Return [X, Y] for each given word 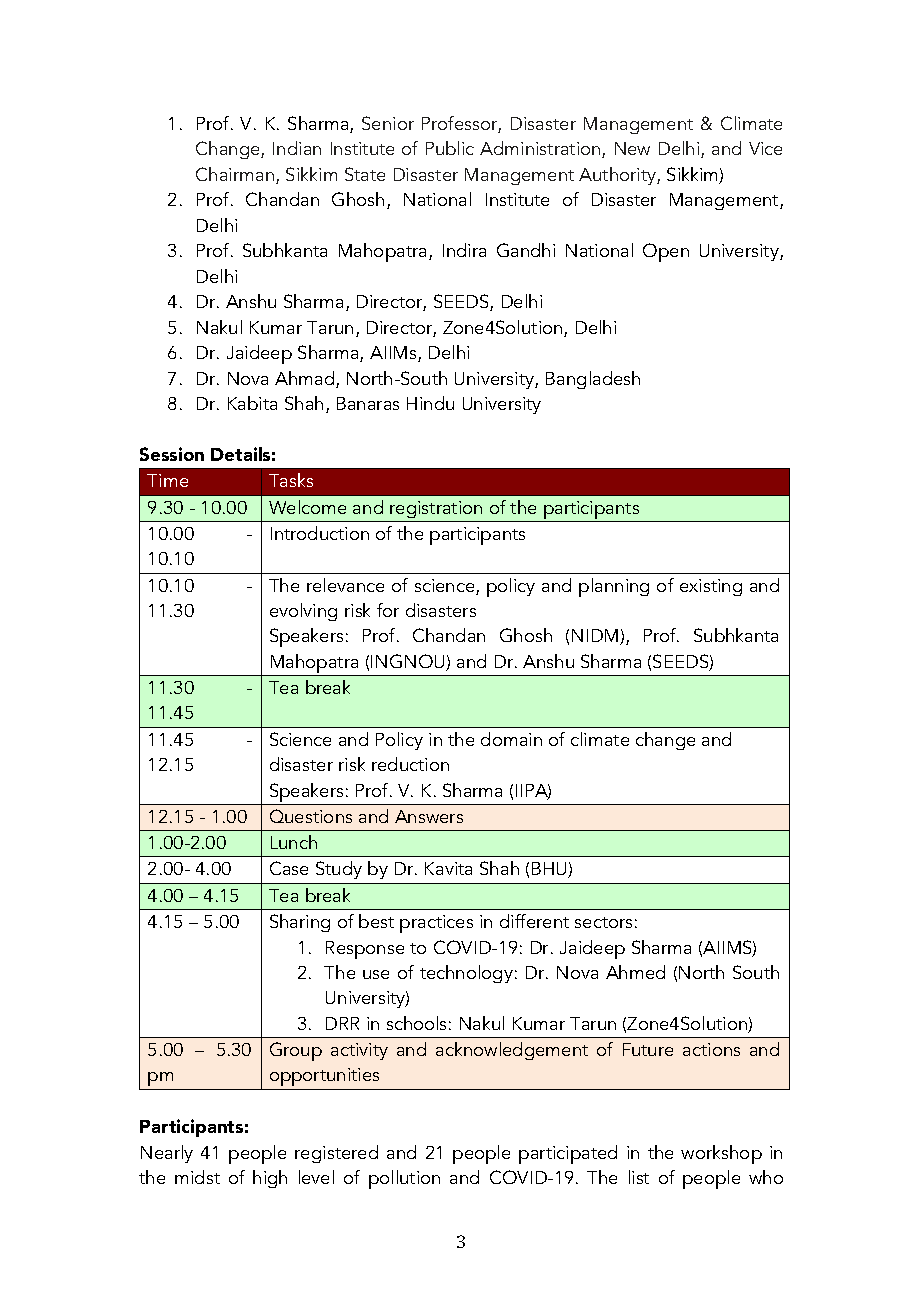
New [632, 148]
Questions [311, 816]
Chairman [235, 174]
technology [466, 974]
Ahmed [635, 972]
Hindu [430, 403]
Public [450, 148]
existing [711, 587]
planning [614, 587]
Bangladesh [593, 380]
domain [511, 739]
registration [436, 509]
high [270, 1179]
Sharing [300, 923]
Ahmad [306, 379]
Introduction [320, 533]
